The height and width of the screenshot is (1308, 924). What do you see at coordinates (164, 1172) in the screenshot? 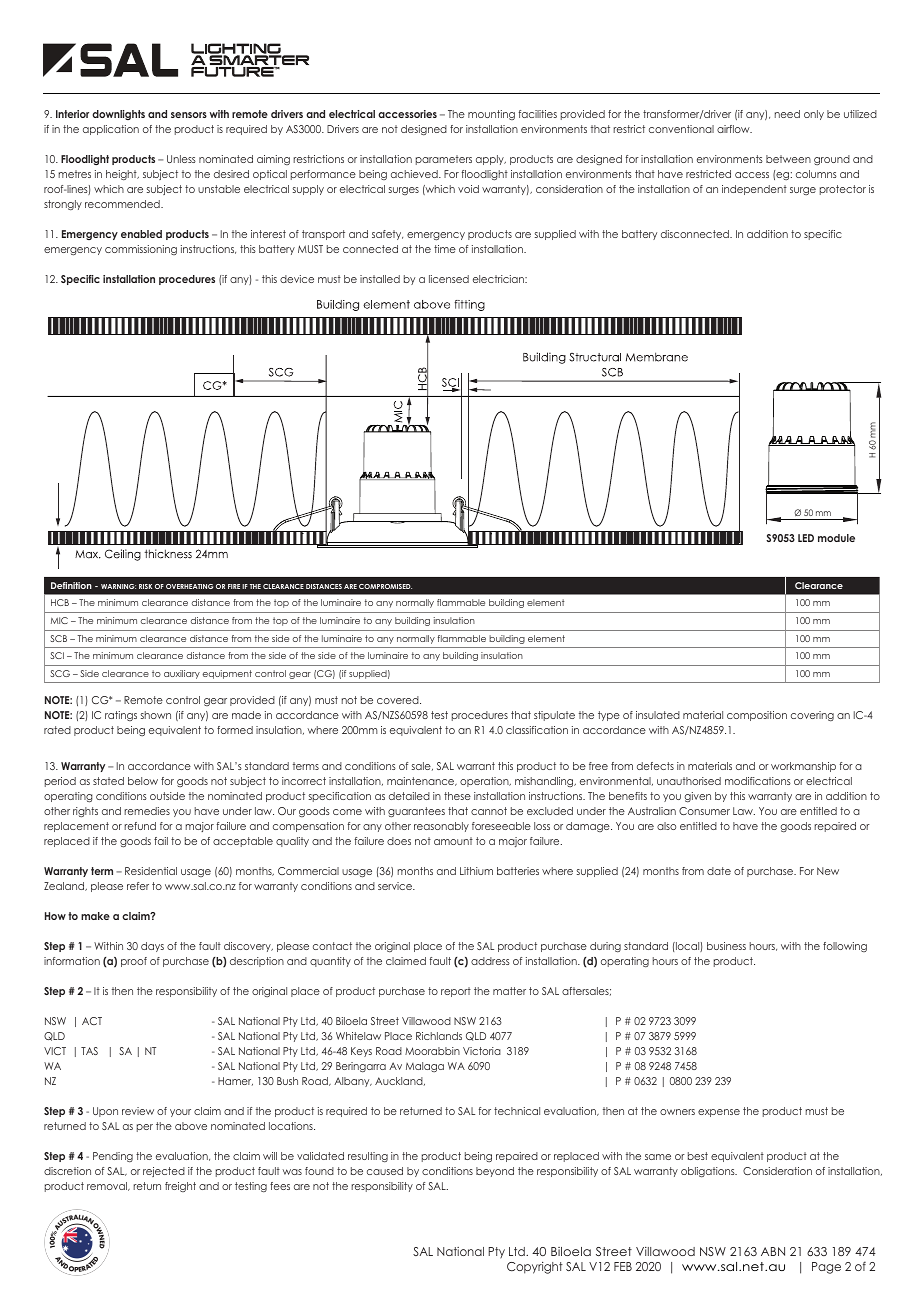
I see `rejected` at bounding box center [164, 1172].
